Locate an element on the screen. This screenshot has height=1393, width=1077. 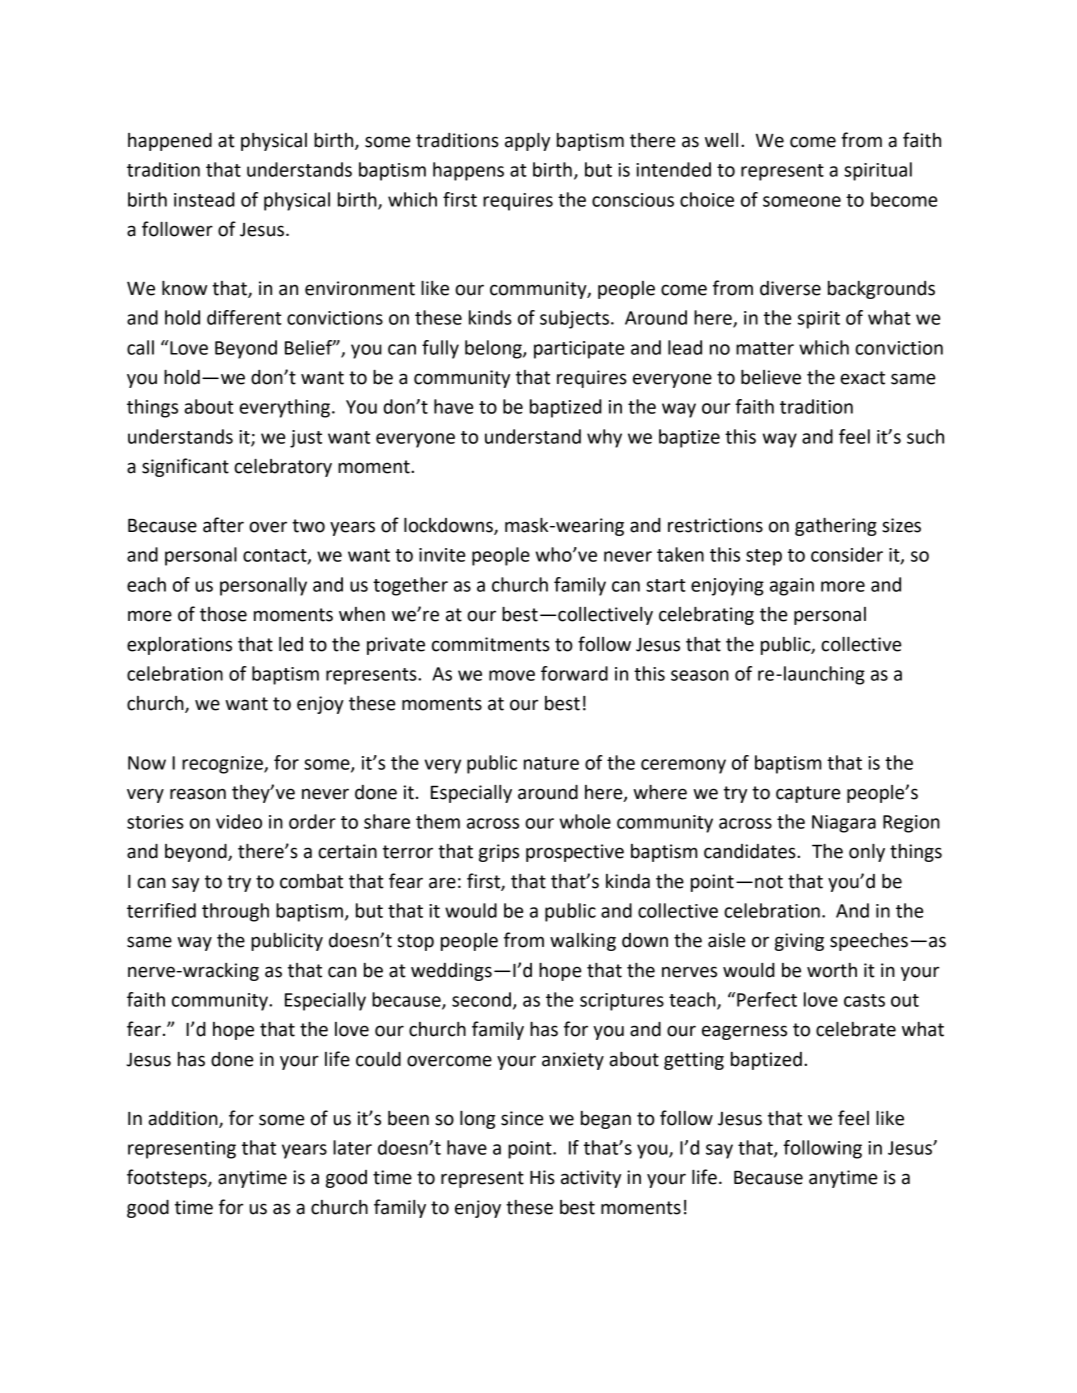
gathering is located at coordinates (836, 527).
